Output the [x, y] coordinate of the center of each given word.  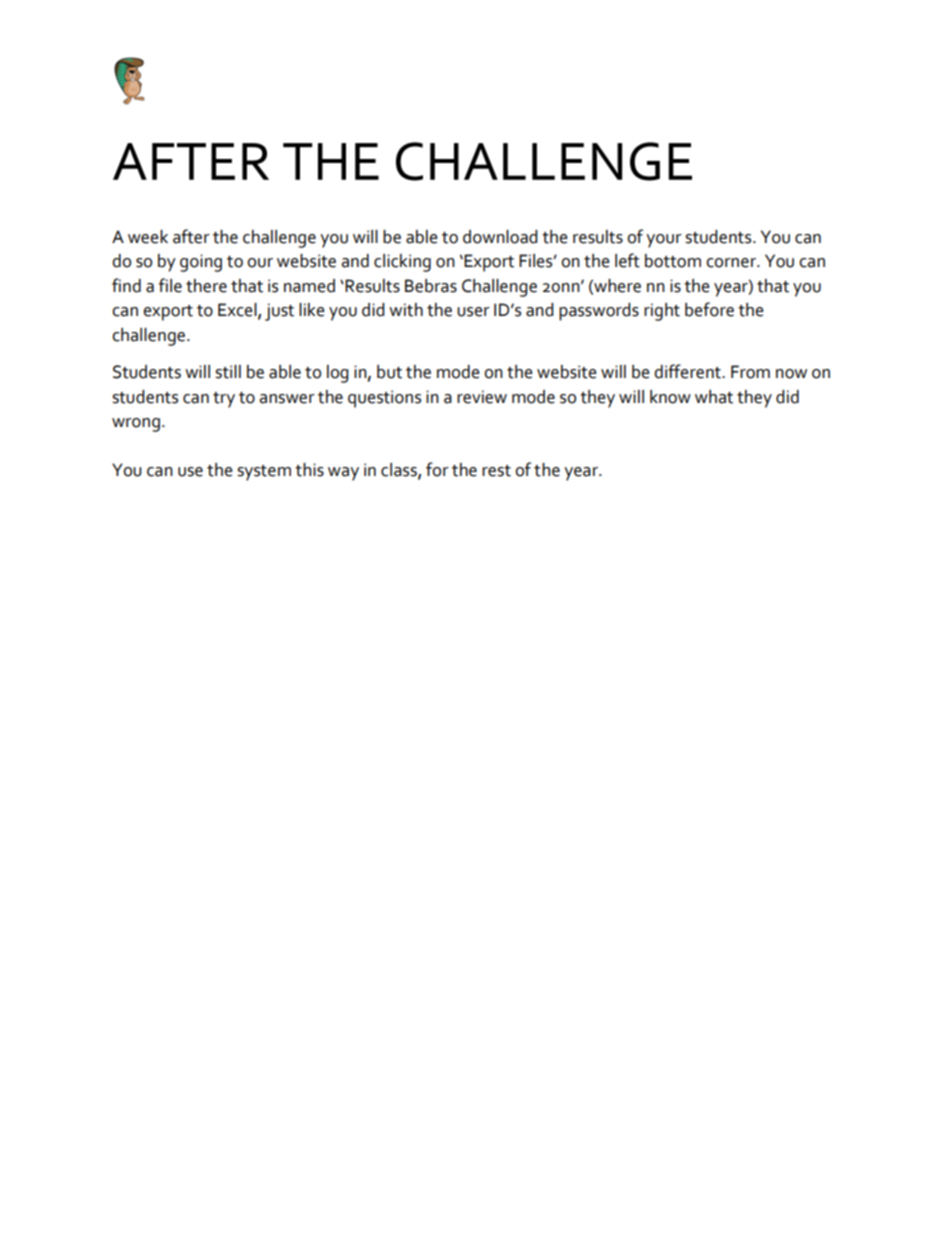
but [389, 372]
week [148, 237]
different [688, 371]
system [264, 473]
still [228, 372]
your [664, 241]
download [500, 237]
